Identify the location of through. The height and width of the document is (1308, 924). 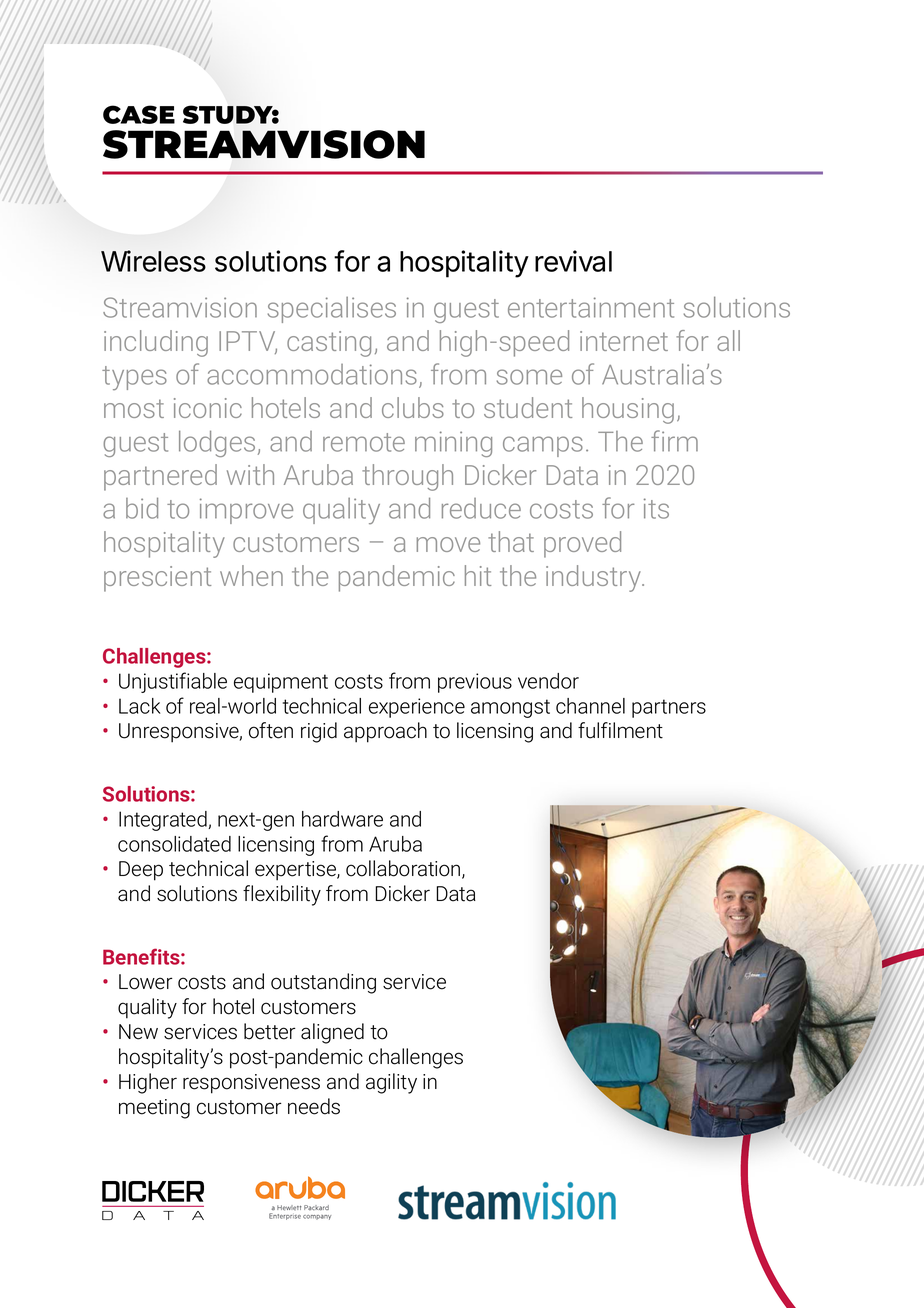
(407, 477).
